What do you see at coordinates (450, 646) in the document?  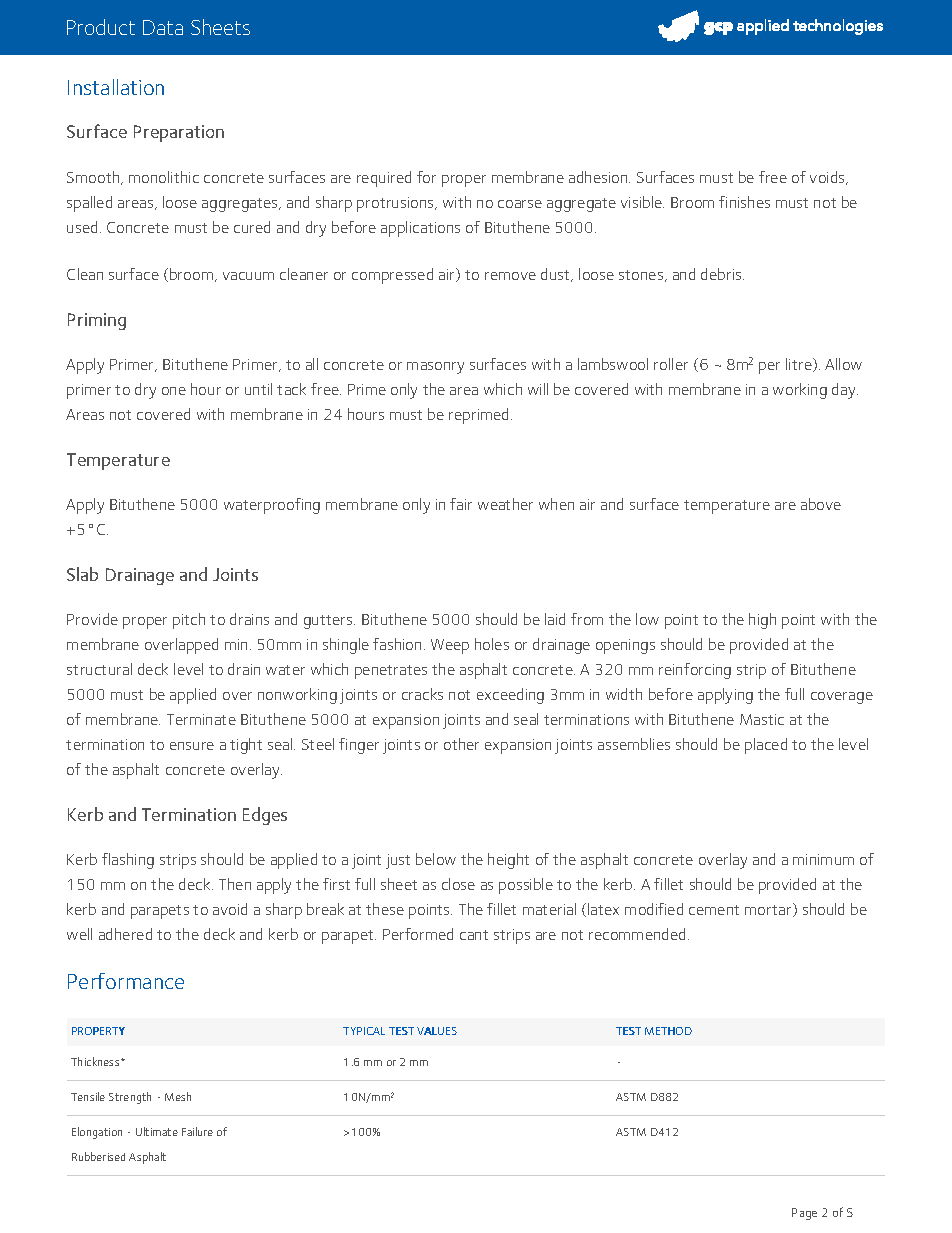 I see `Weep` at bounding box center [450, 646].
